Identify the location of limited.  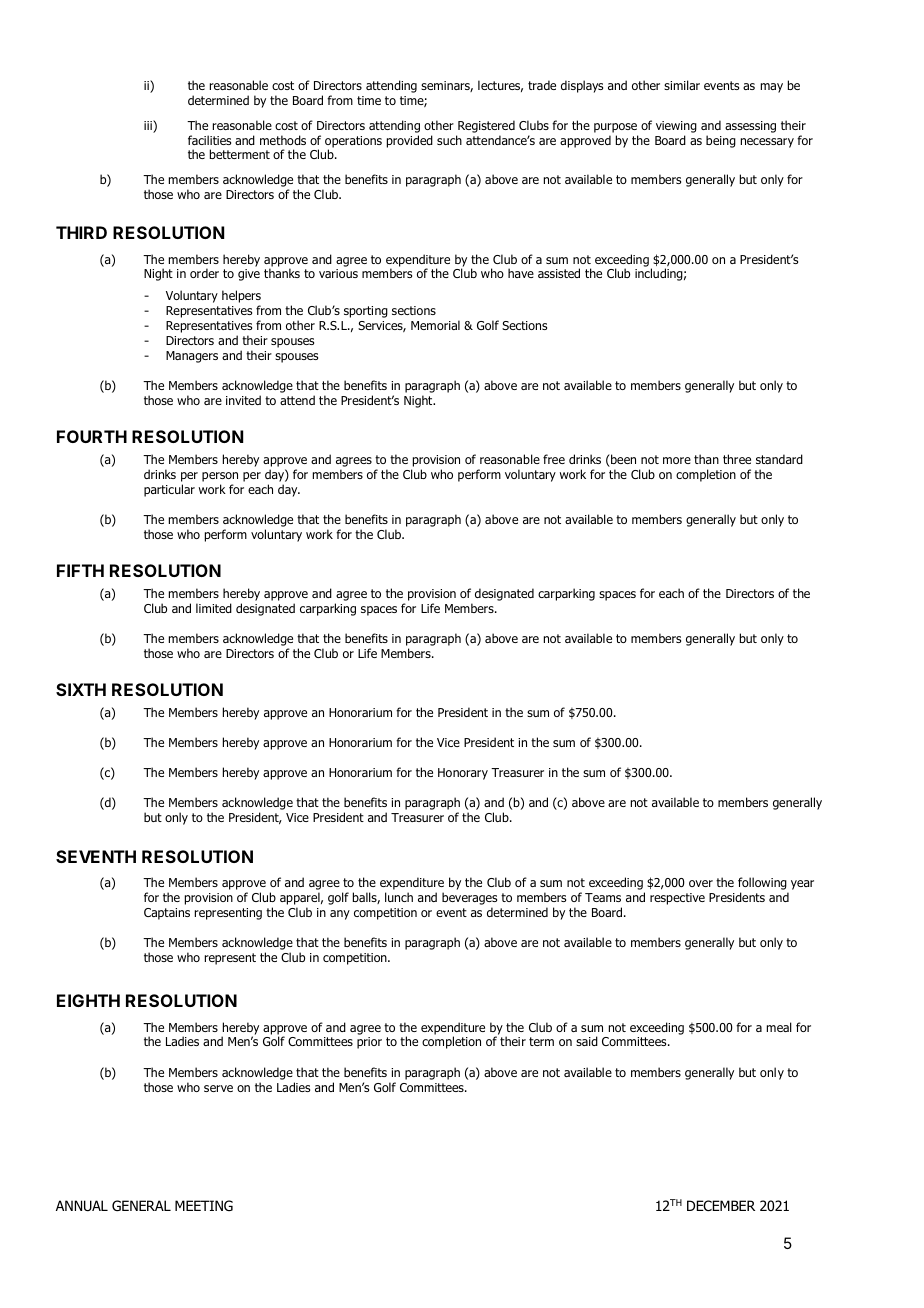
(214, 608).
